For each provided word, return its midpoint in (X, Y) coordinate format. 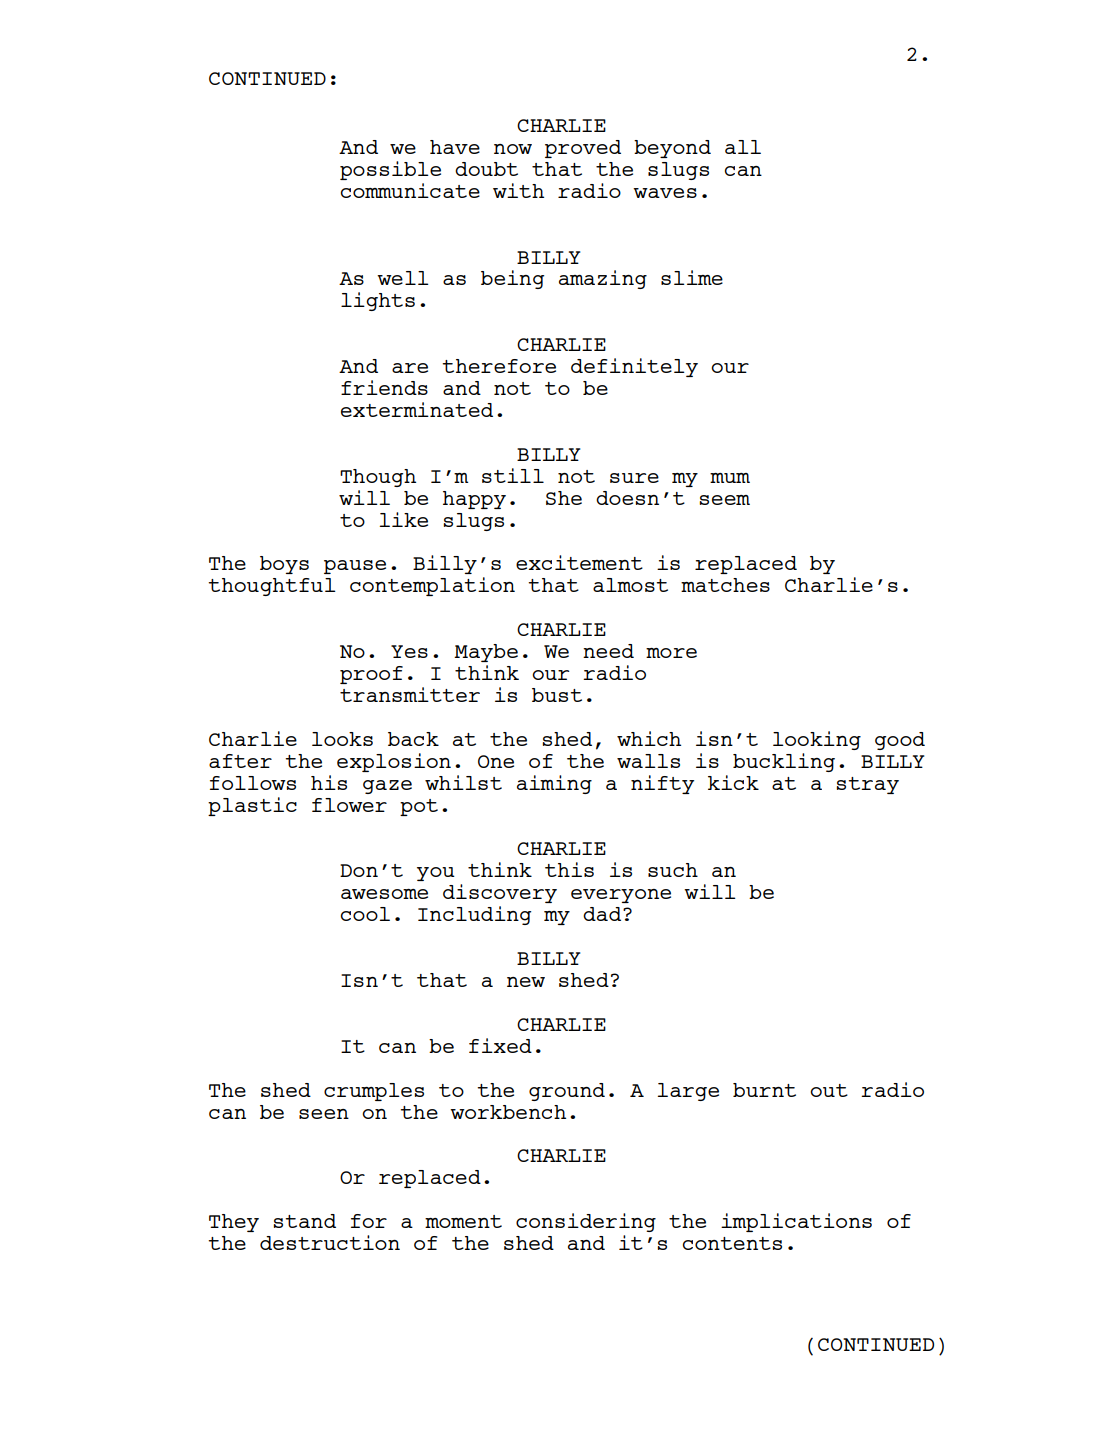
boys (284, 565)
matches (725, 585)
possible (390, 170)
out (829, 1090)
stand (304, 1221)
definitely (634, 367)
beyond (672, 149)
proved (583, 149)
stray (867, 785)
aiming (554, 784)
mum (730, 478)
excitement (579, 562)
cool (365, 914)
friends (384, 387)
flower (349, 805)
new (526, 982)
